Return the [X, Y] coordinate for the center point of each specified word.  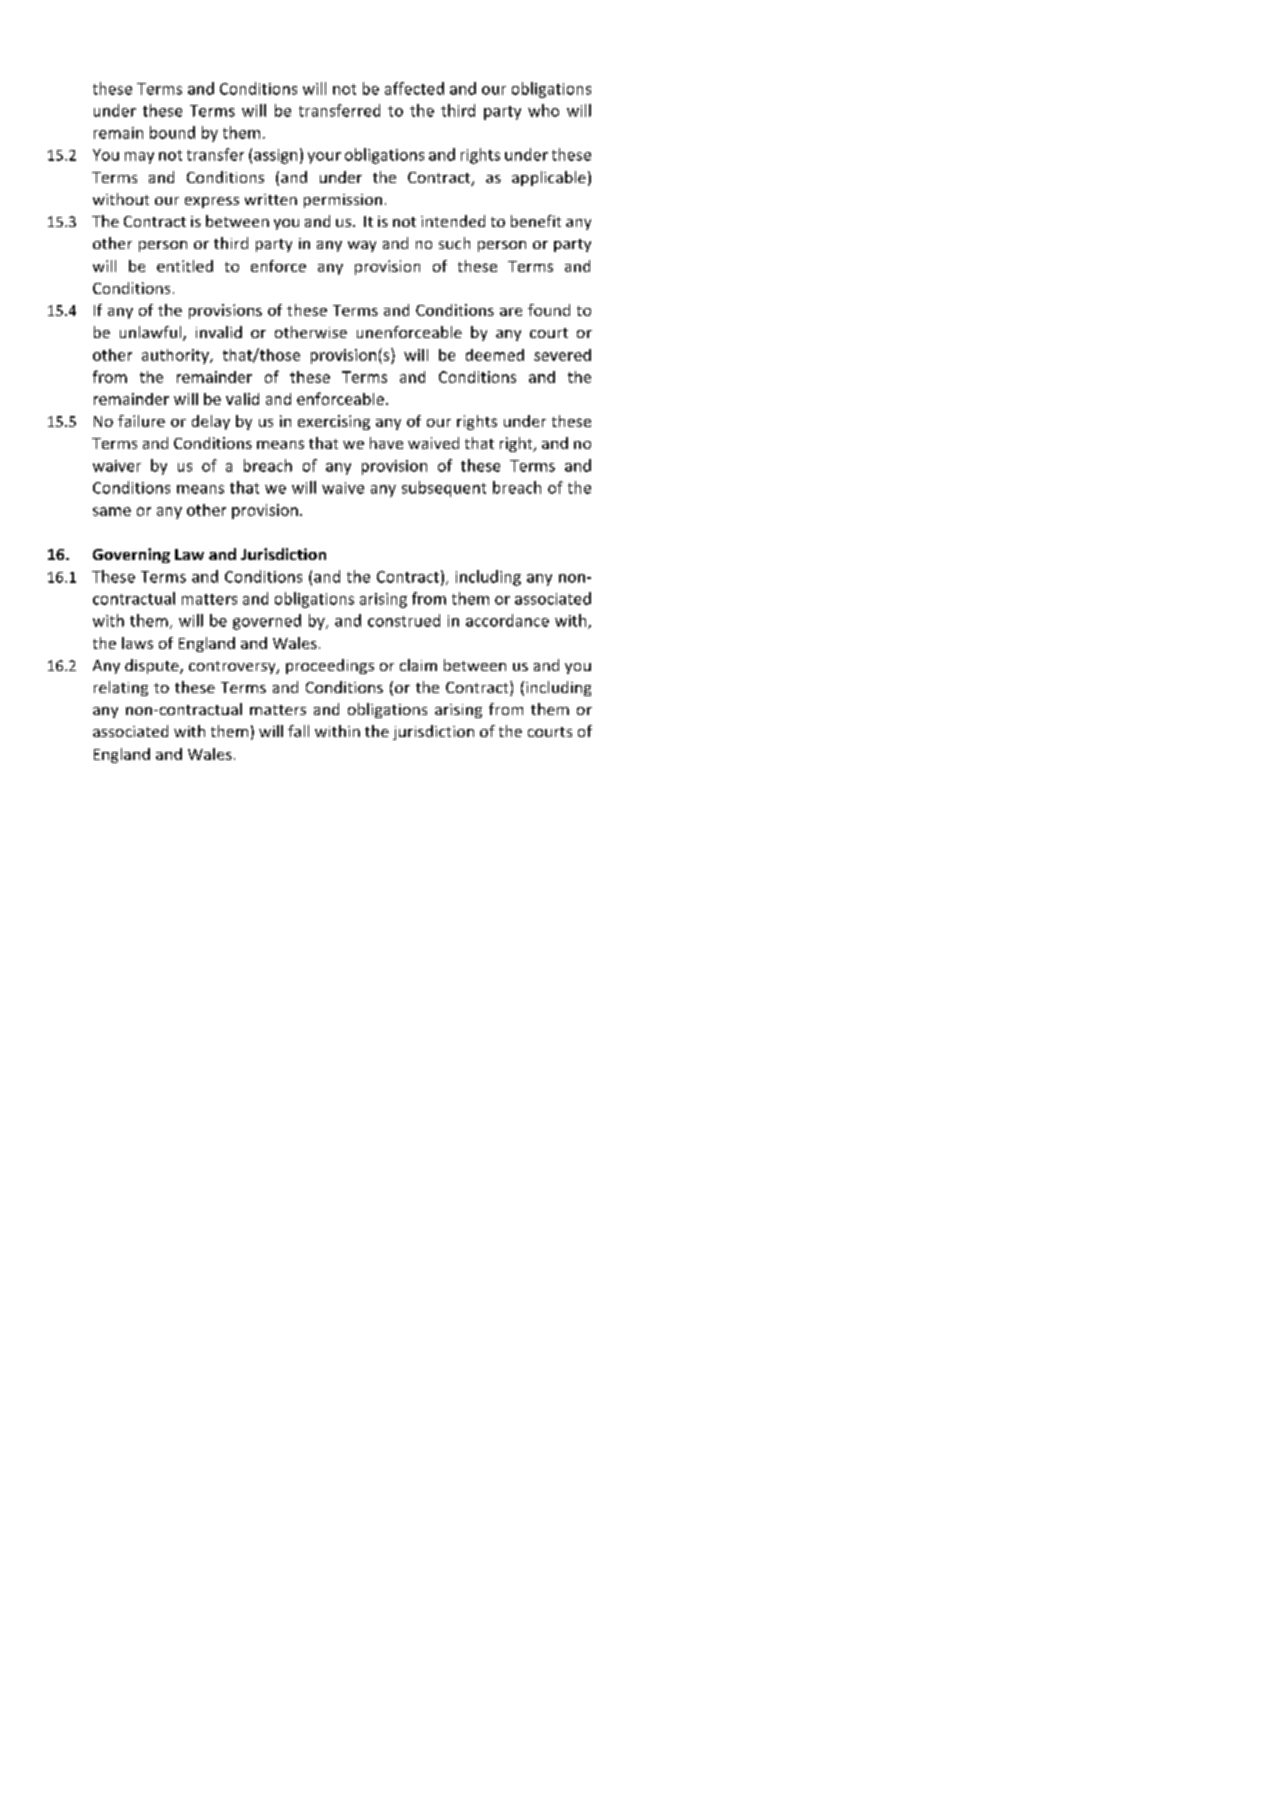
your [324, 158]
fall [298, 731]
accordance [507, 620]
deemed [495, 355]
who [543, 110]
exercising [334, 422]
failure [141, 421]
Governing [131, 555]
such [454, 243]
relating [121, 688]
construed [404, 620]
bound [172, 132]
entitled [185, 266]
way [362, 246]
